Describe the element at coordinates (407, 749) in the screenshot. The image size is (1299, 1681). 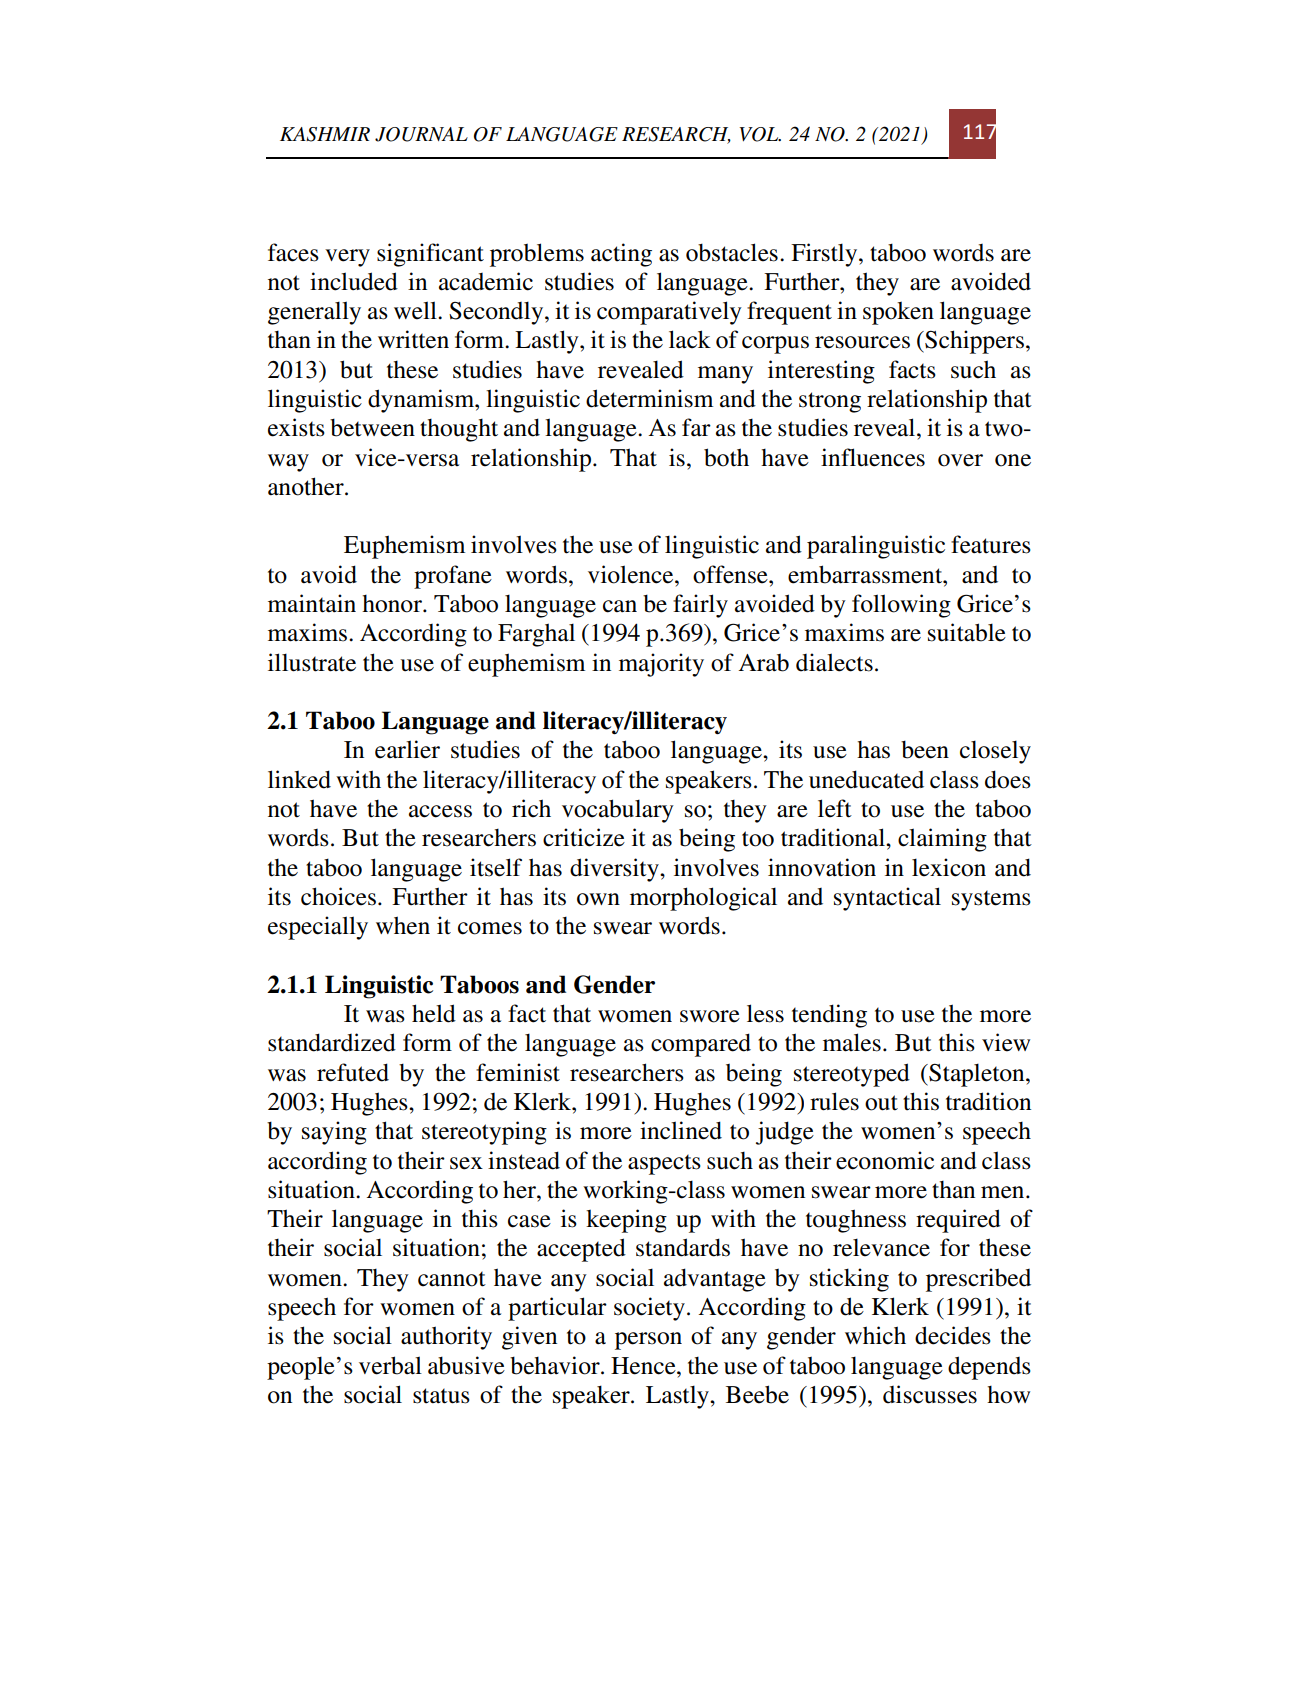
I see `earlier` at that location.
